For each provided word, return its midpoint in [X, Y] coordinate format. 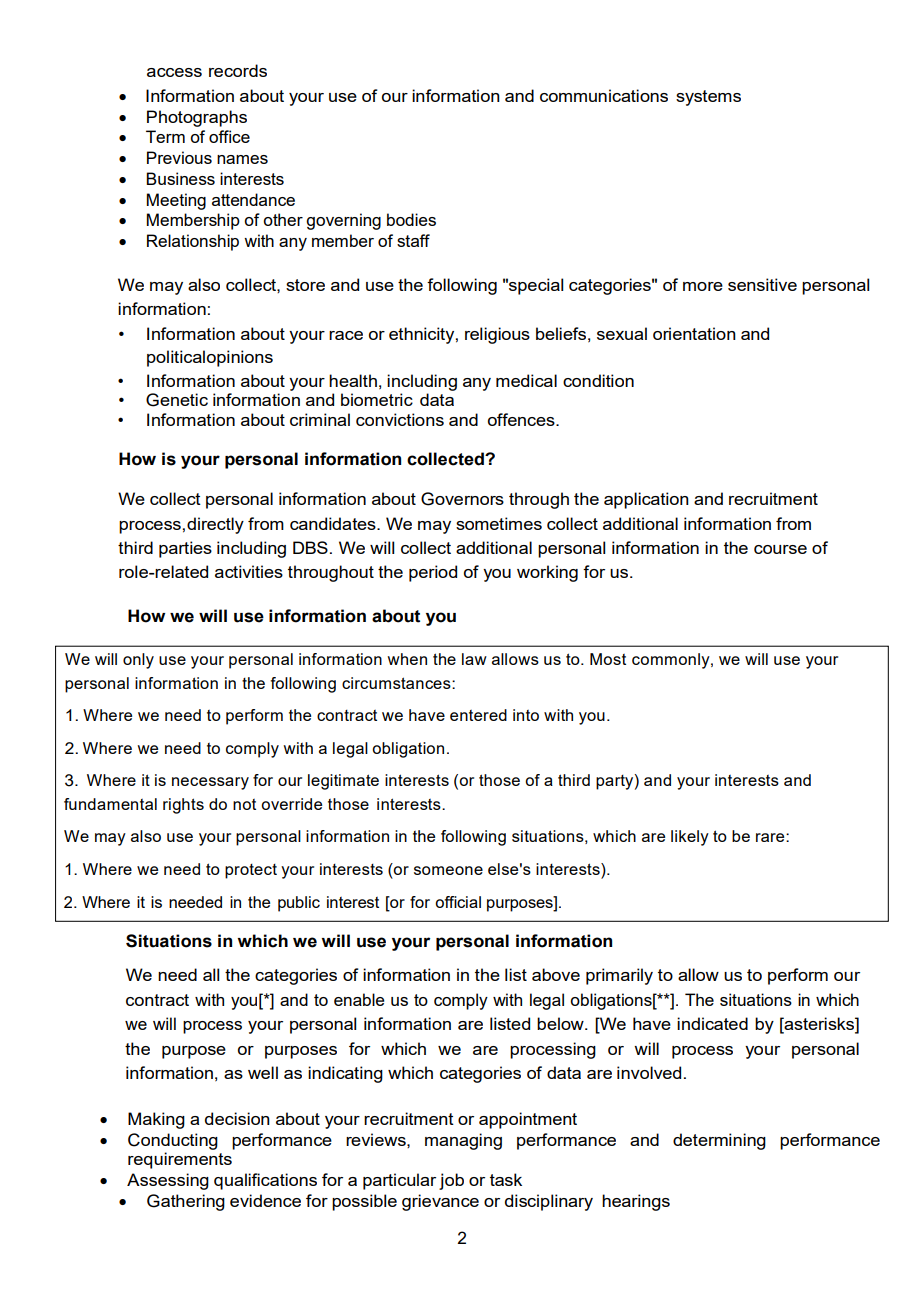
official [458, 902]
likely [690, 838]
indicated [712, 1023]
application [646, 500]
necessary [210, 783]
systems [708, 98]
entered [478, 715]
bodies [411, 219]
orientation [694, 333]
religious [497, 335]
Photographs [197, 118]
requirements [180, 1160]
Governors [462, 499]
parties [185, 549]
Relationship [193, 242]
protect [251, 871]
